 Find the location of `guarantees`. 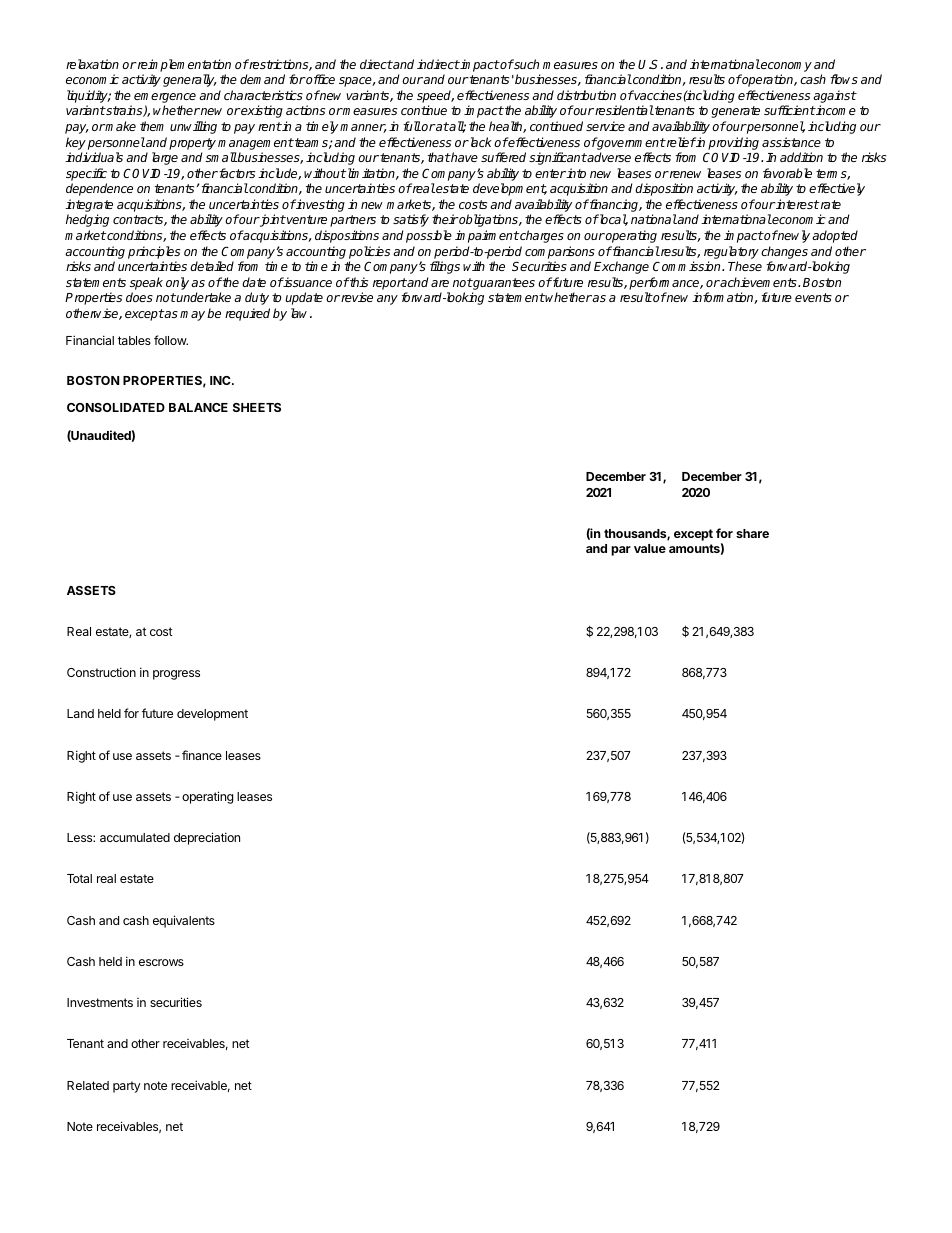

guarantees is located at coordinates (503, 284).
